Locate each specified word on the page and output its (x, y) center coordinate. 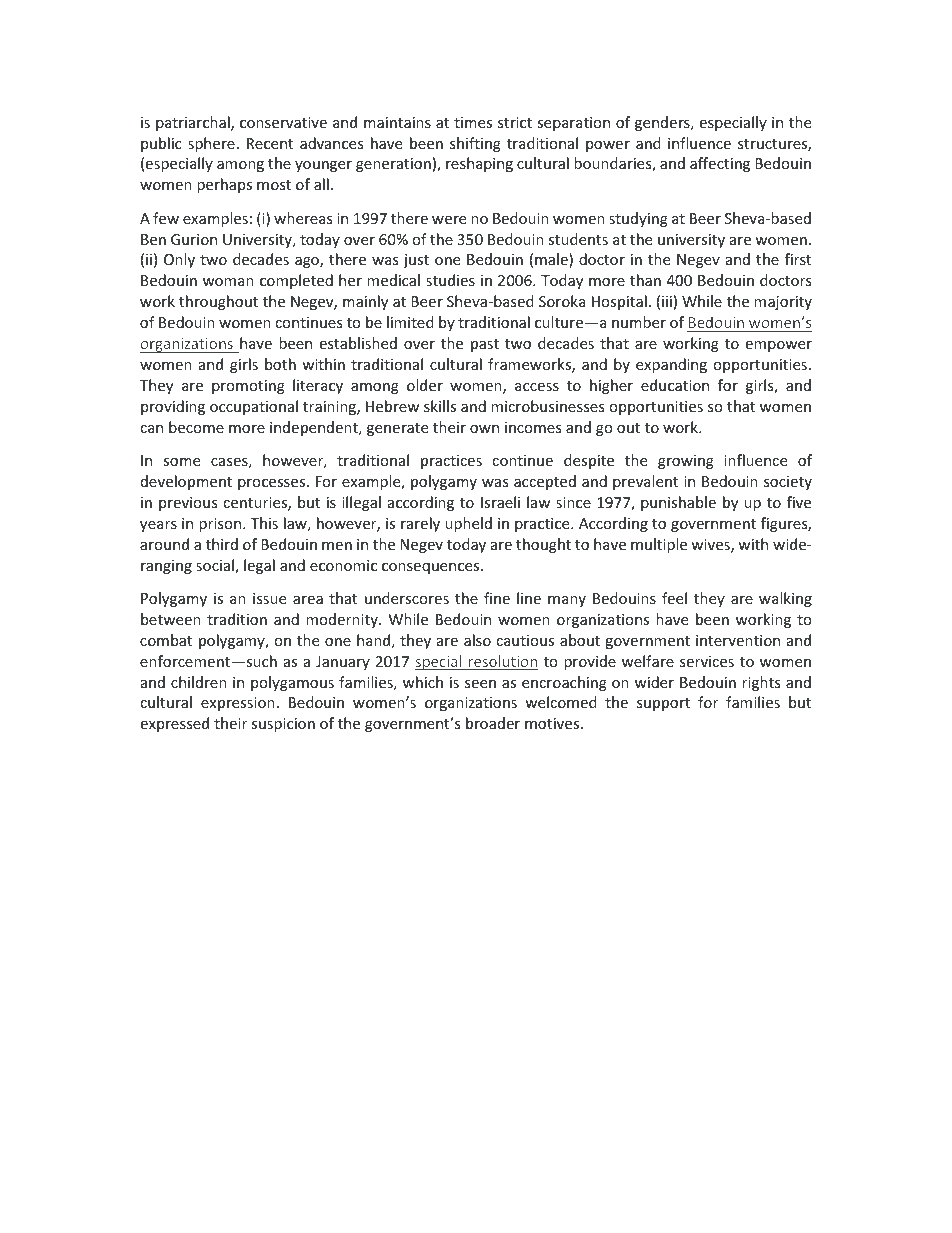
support (663, 704)
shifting (475, 144)
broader (493, 723)
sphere (211, 144)
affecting (720, 164)
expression (238, 704)
